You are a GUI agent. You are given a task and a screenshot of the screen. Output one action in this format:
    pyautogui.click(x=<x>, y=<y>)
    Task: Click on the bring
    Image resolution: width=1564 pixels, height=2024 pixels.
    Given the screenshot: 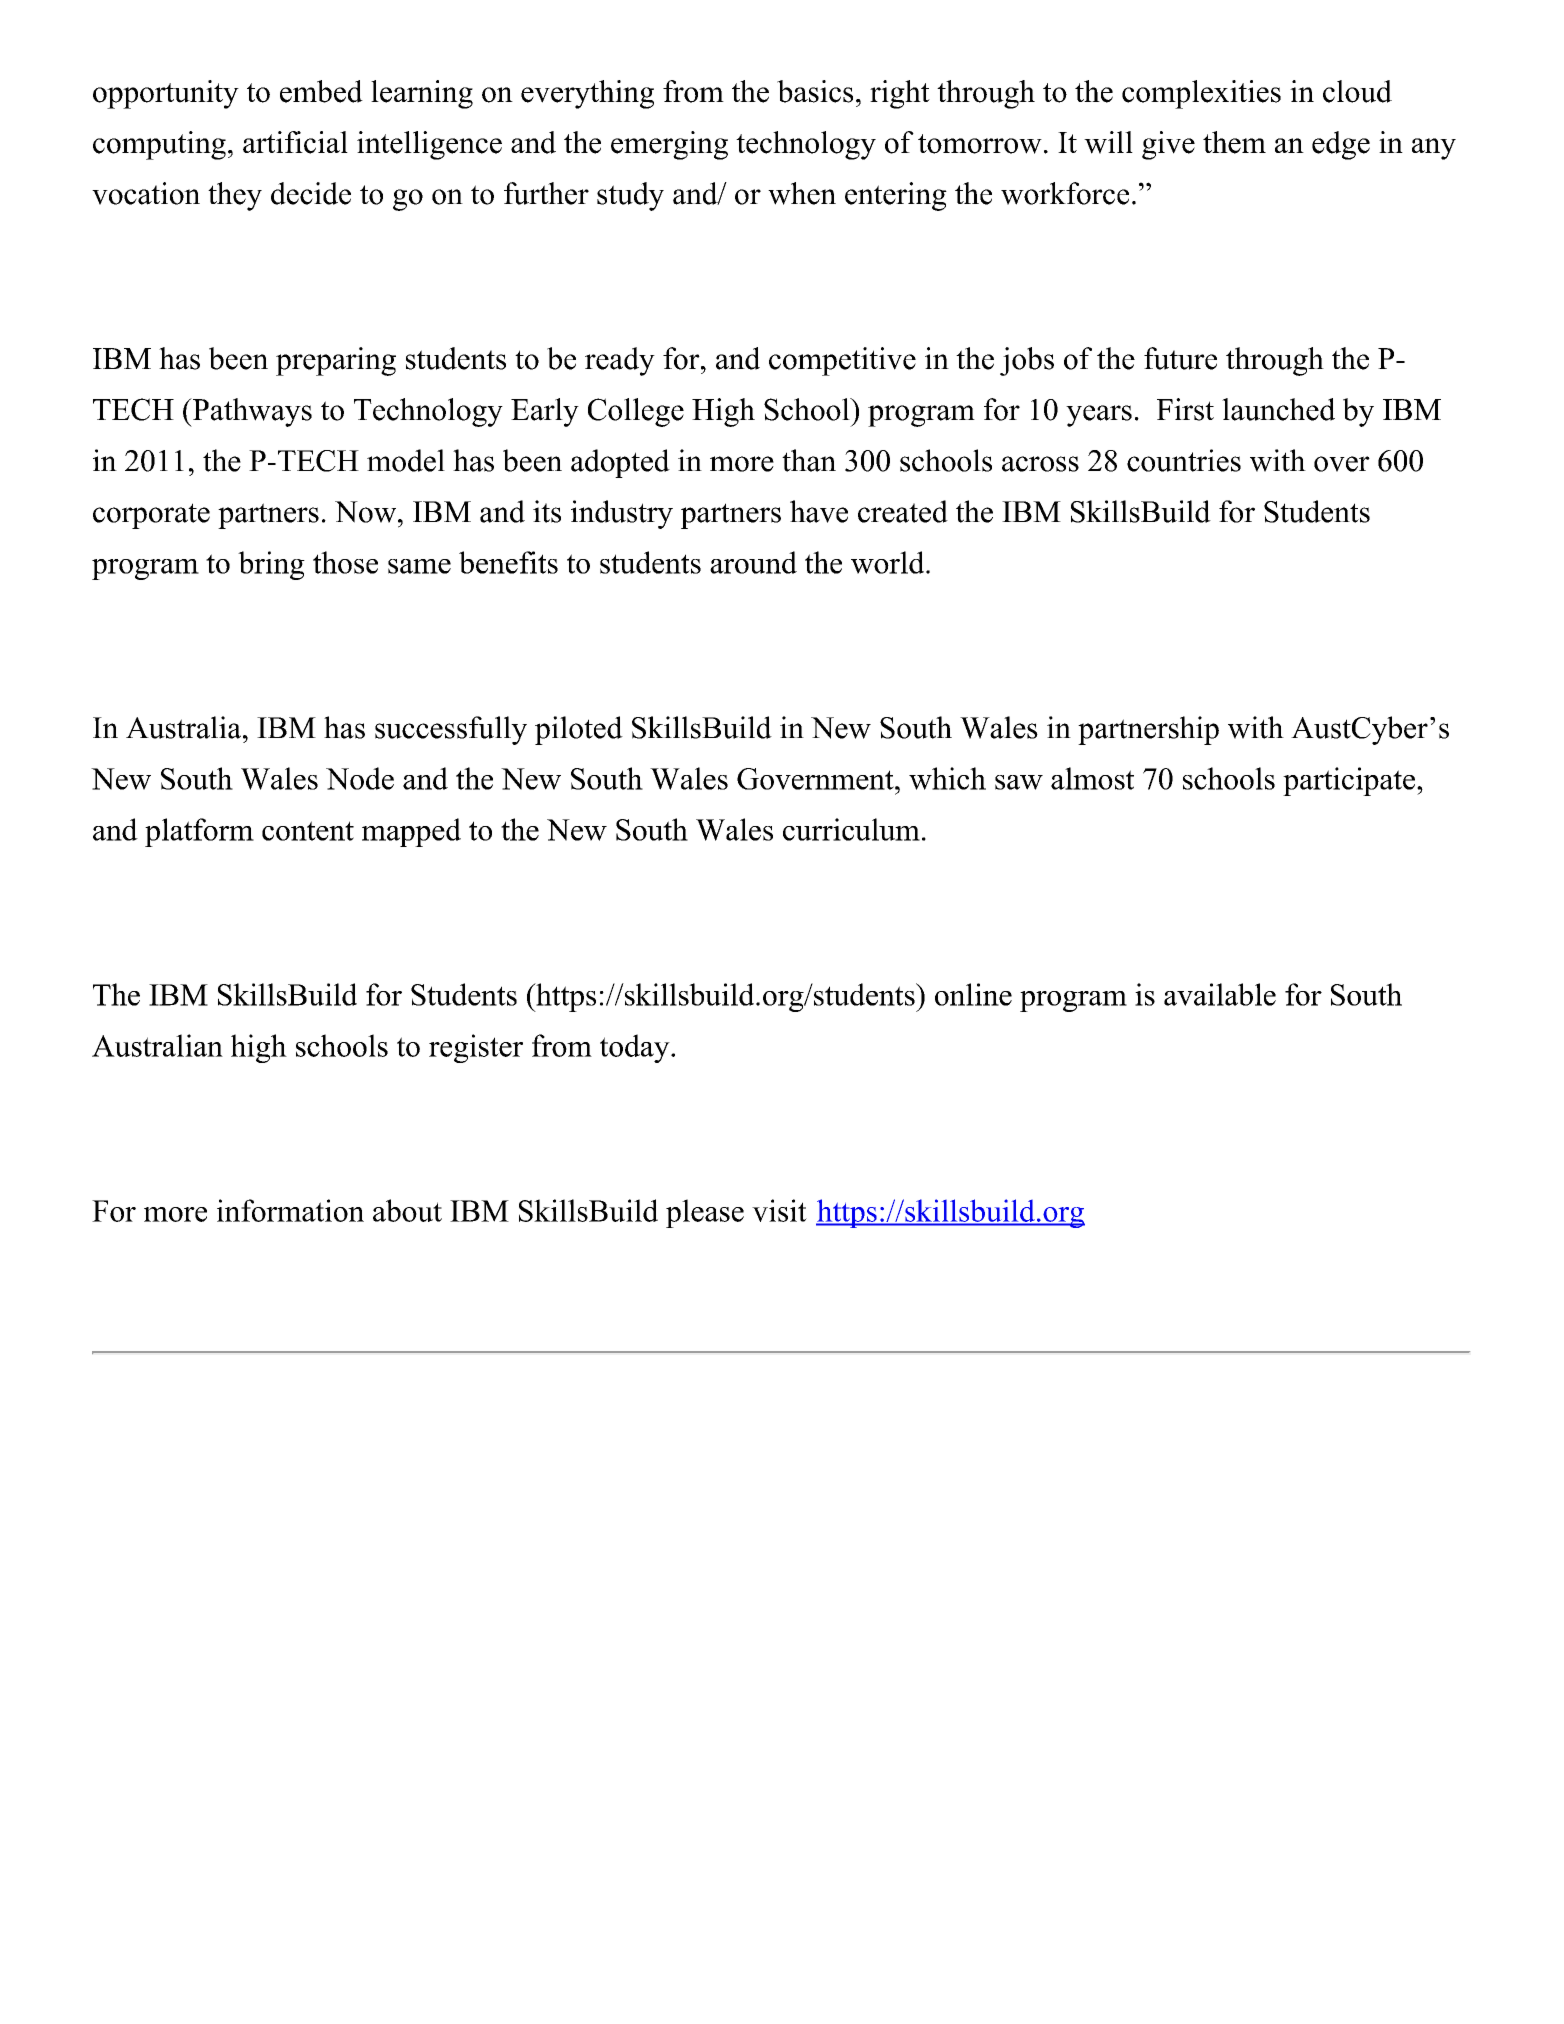 What is the action you would take?
    pyautogui.click(x=271, y=565)
